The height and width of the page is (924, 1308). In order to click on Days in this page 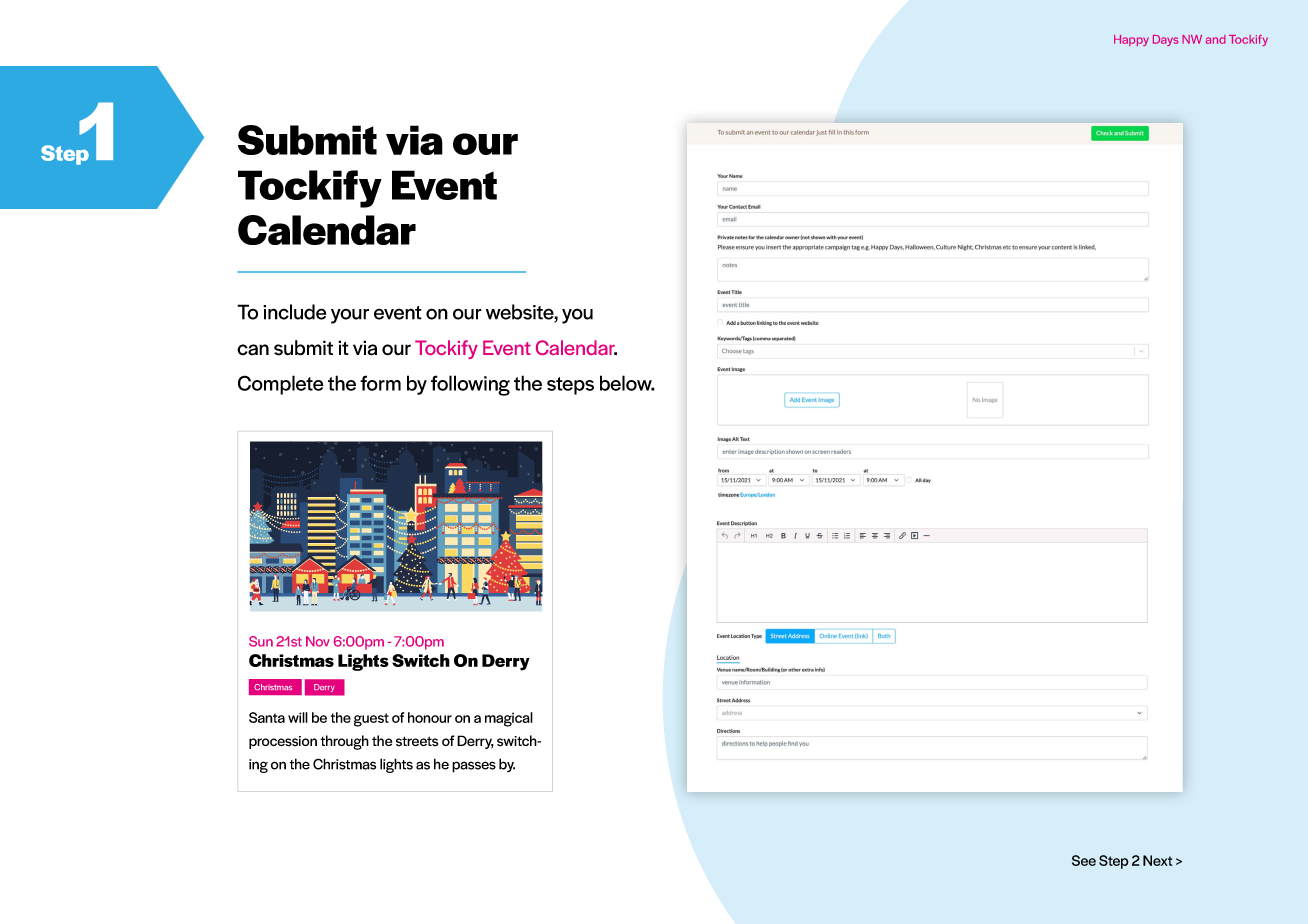, I will do `click(1166, 40)`.
